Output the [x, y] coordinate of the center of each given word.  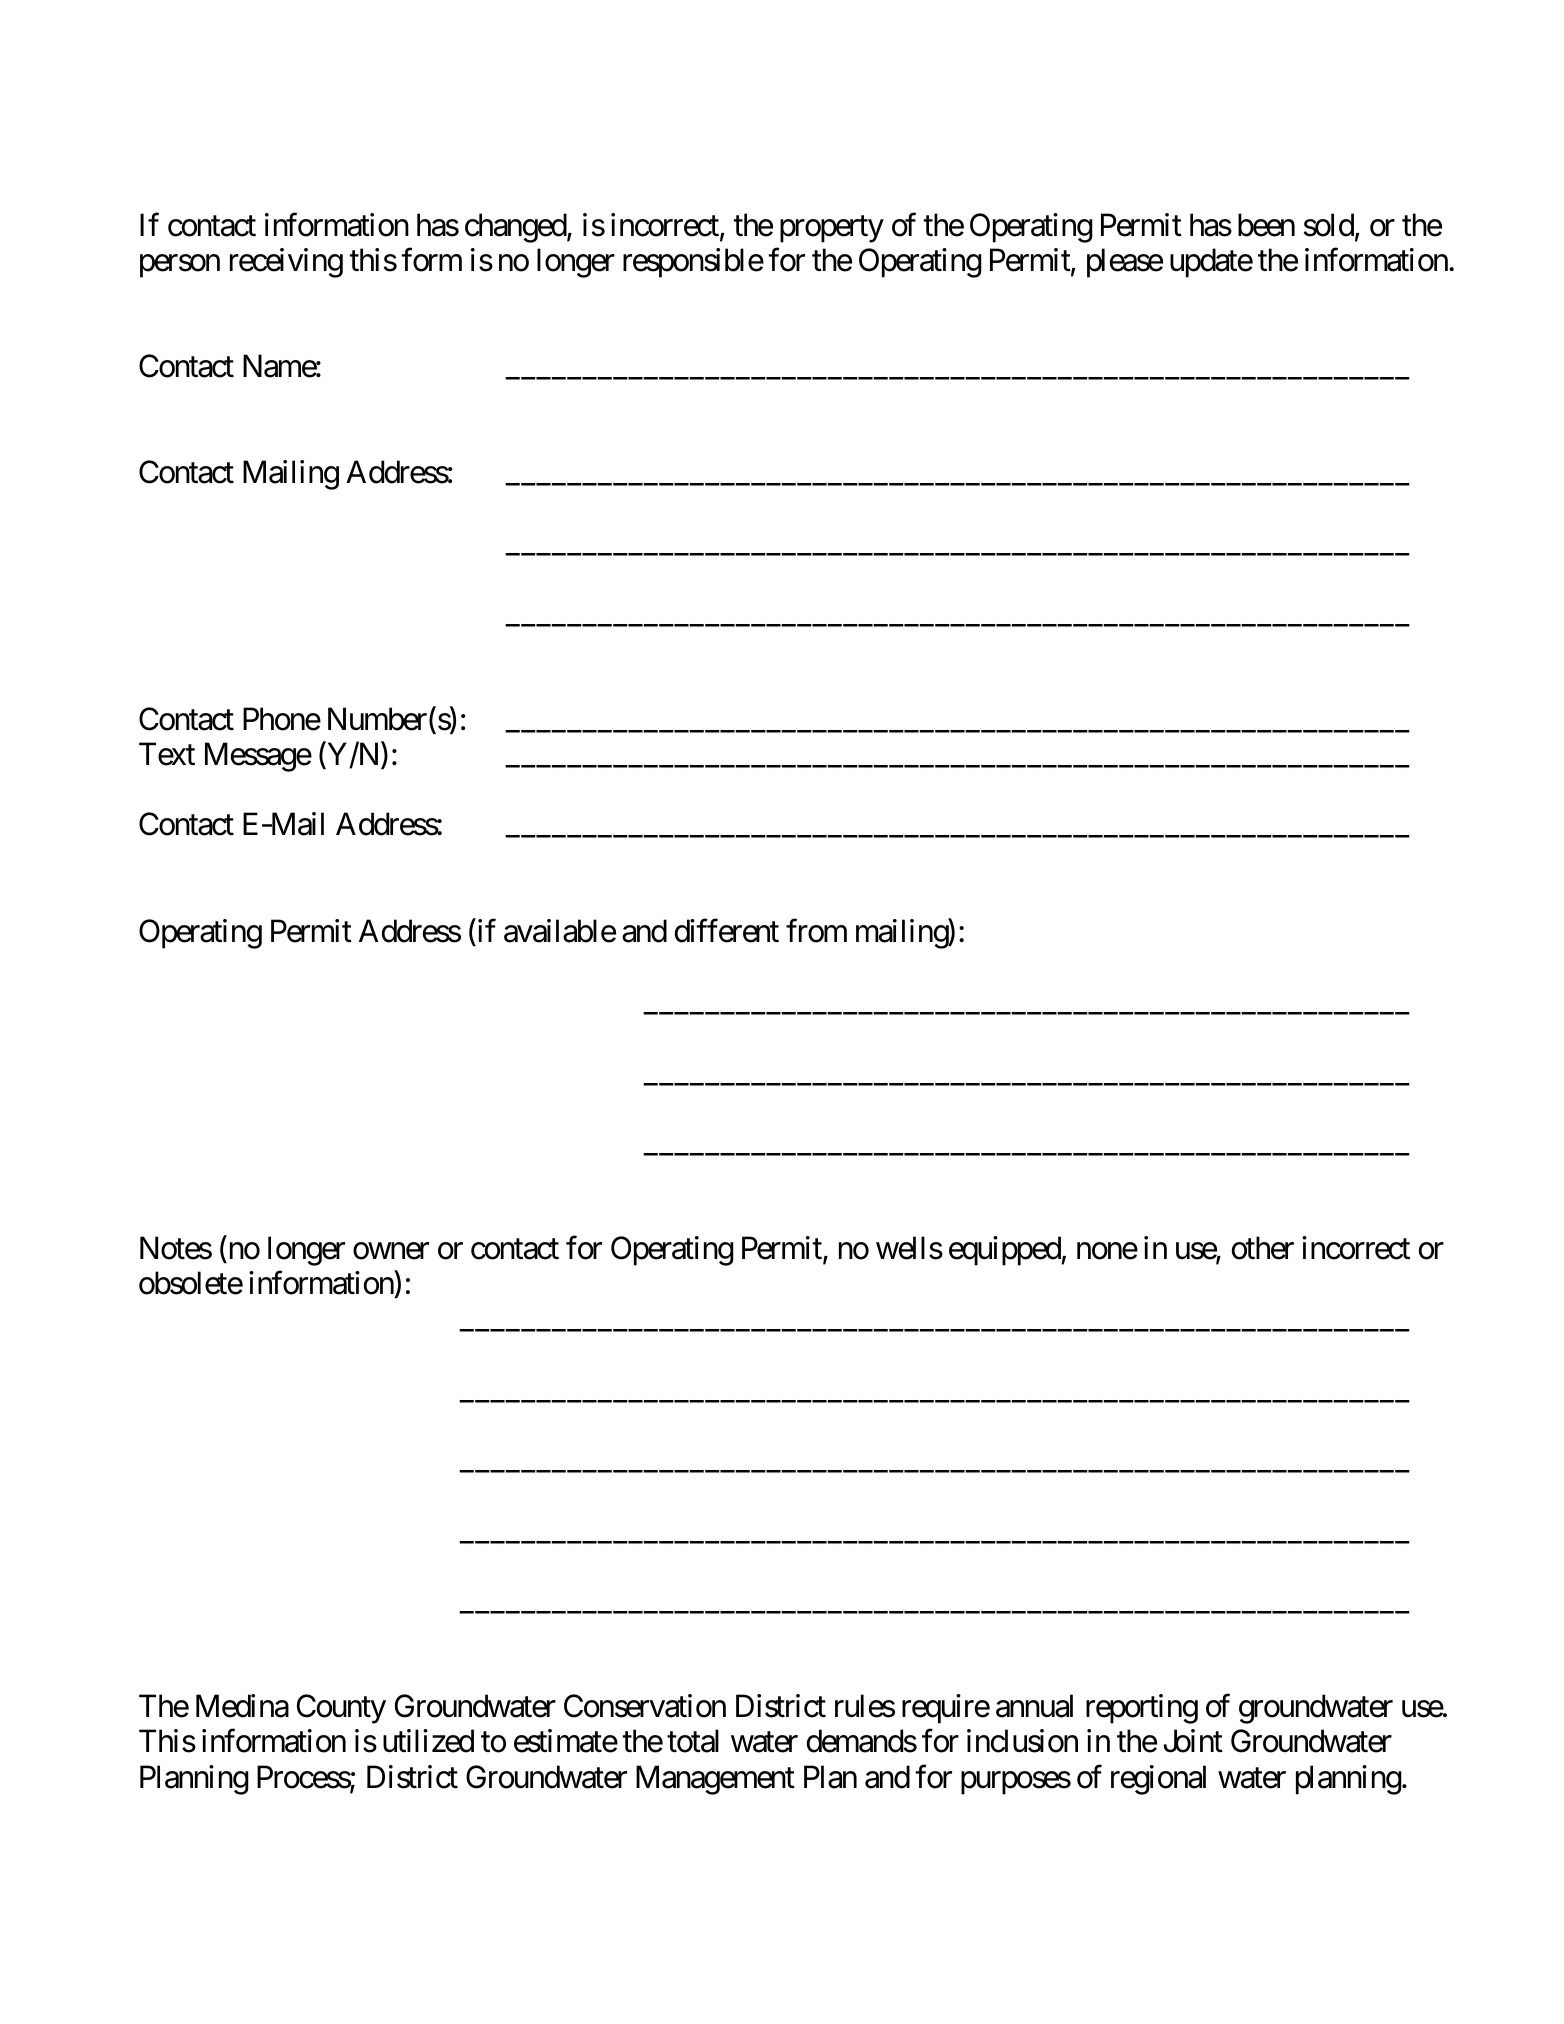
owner [391, 1251]
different [727, 931]
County [341, 1709]
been [1266, 225]
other [1263, 1248]
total [693, 1741]
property [832, 230]
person [180, 266]
